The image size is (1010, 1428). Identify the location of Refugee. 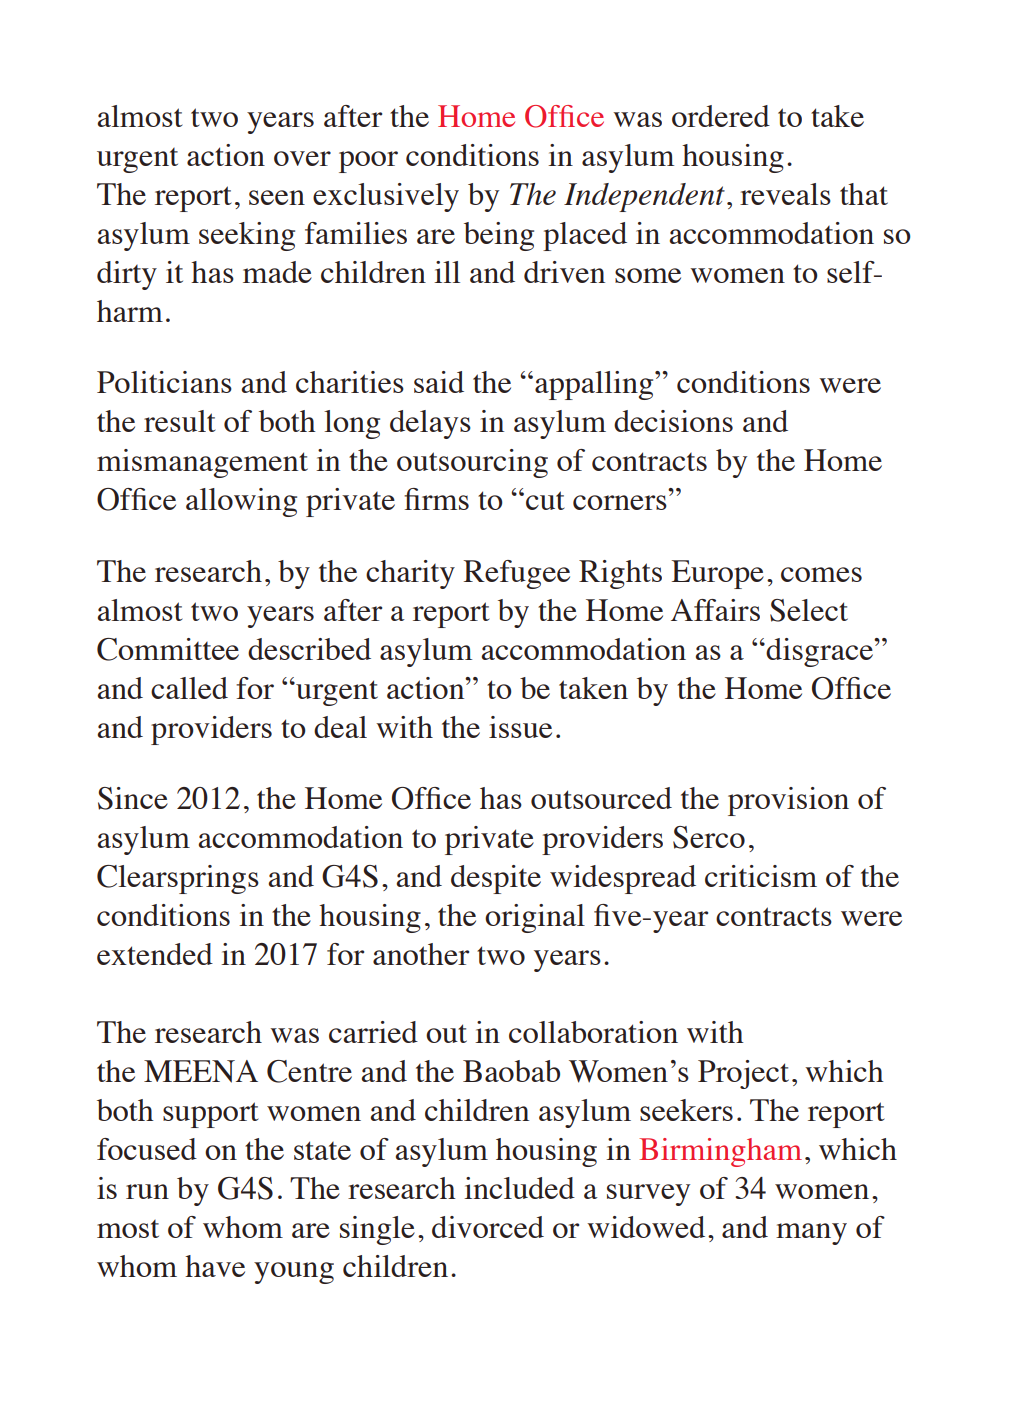
(517, 574).
